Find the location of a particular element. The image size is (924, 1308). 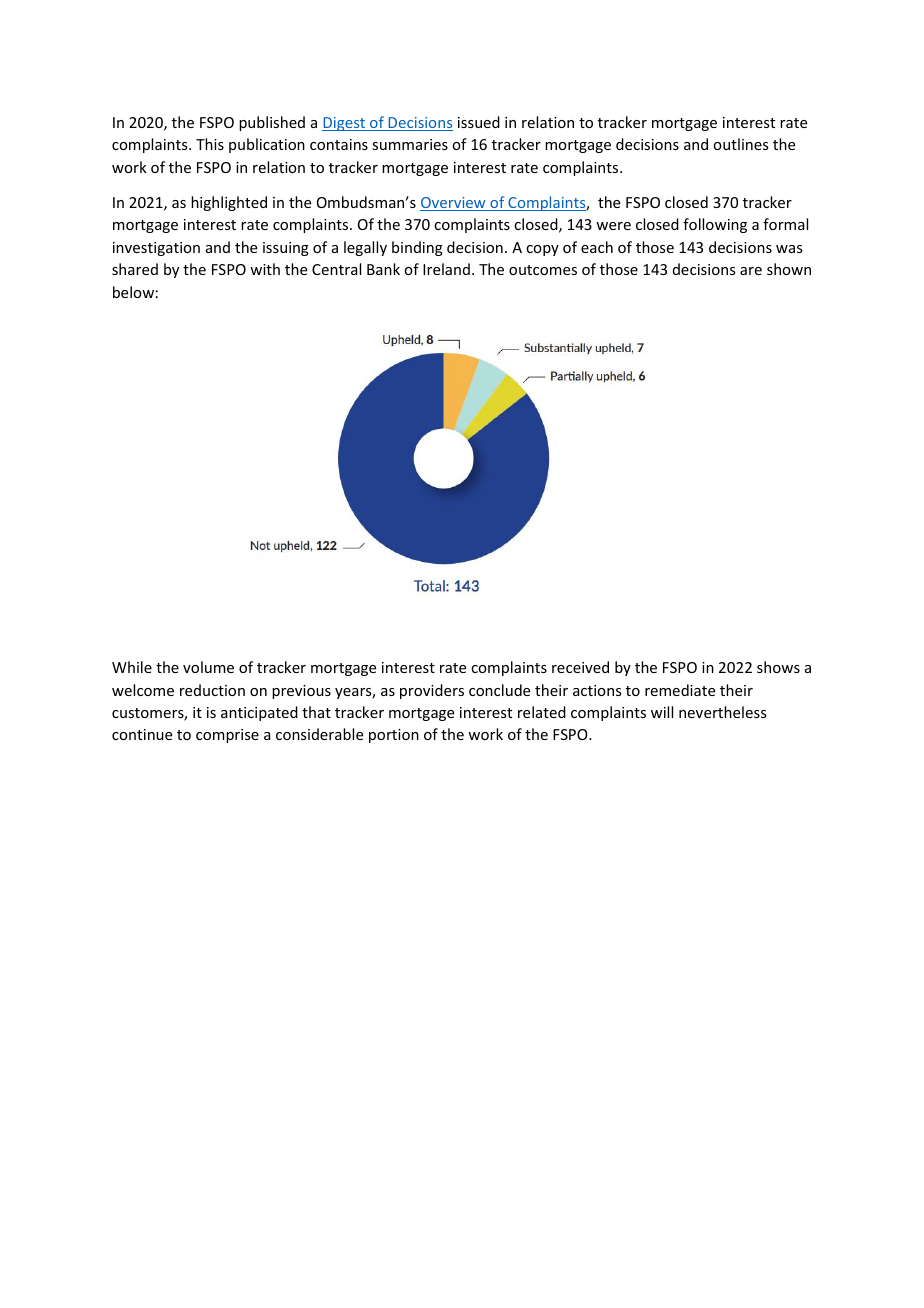

This is located at coordinates (210, 144).
